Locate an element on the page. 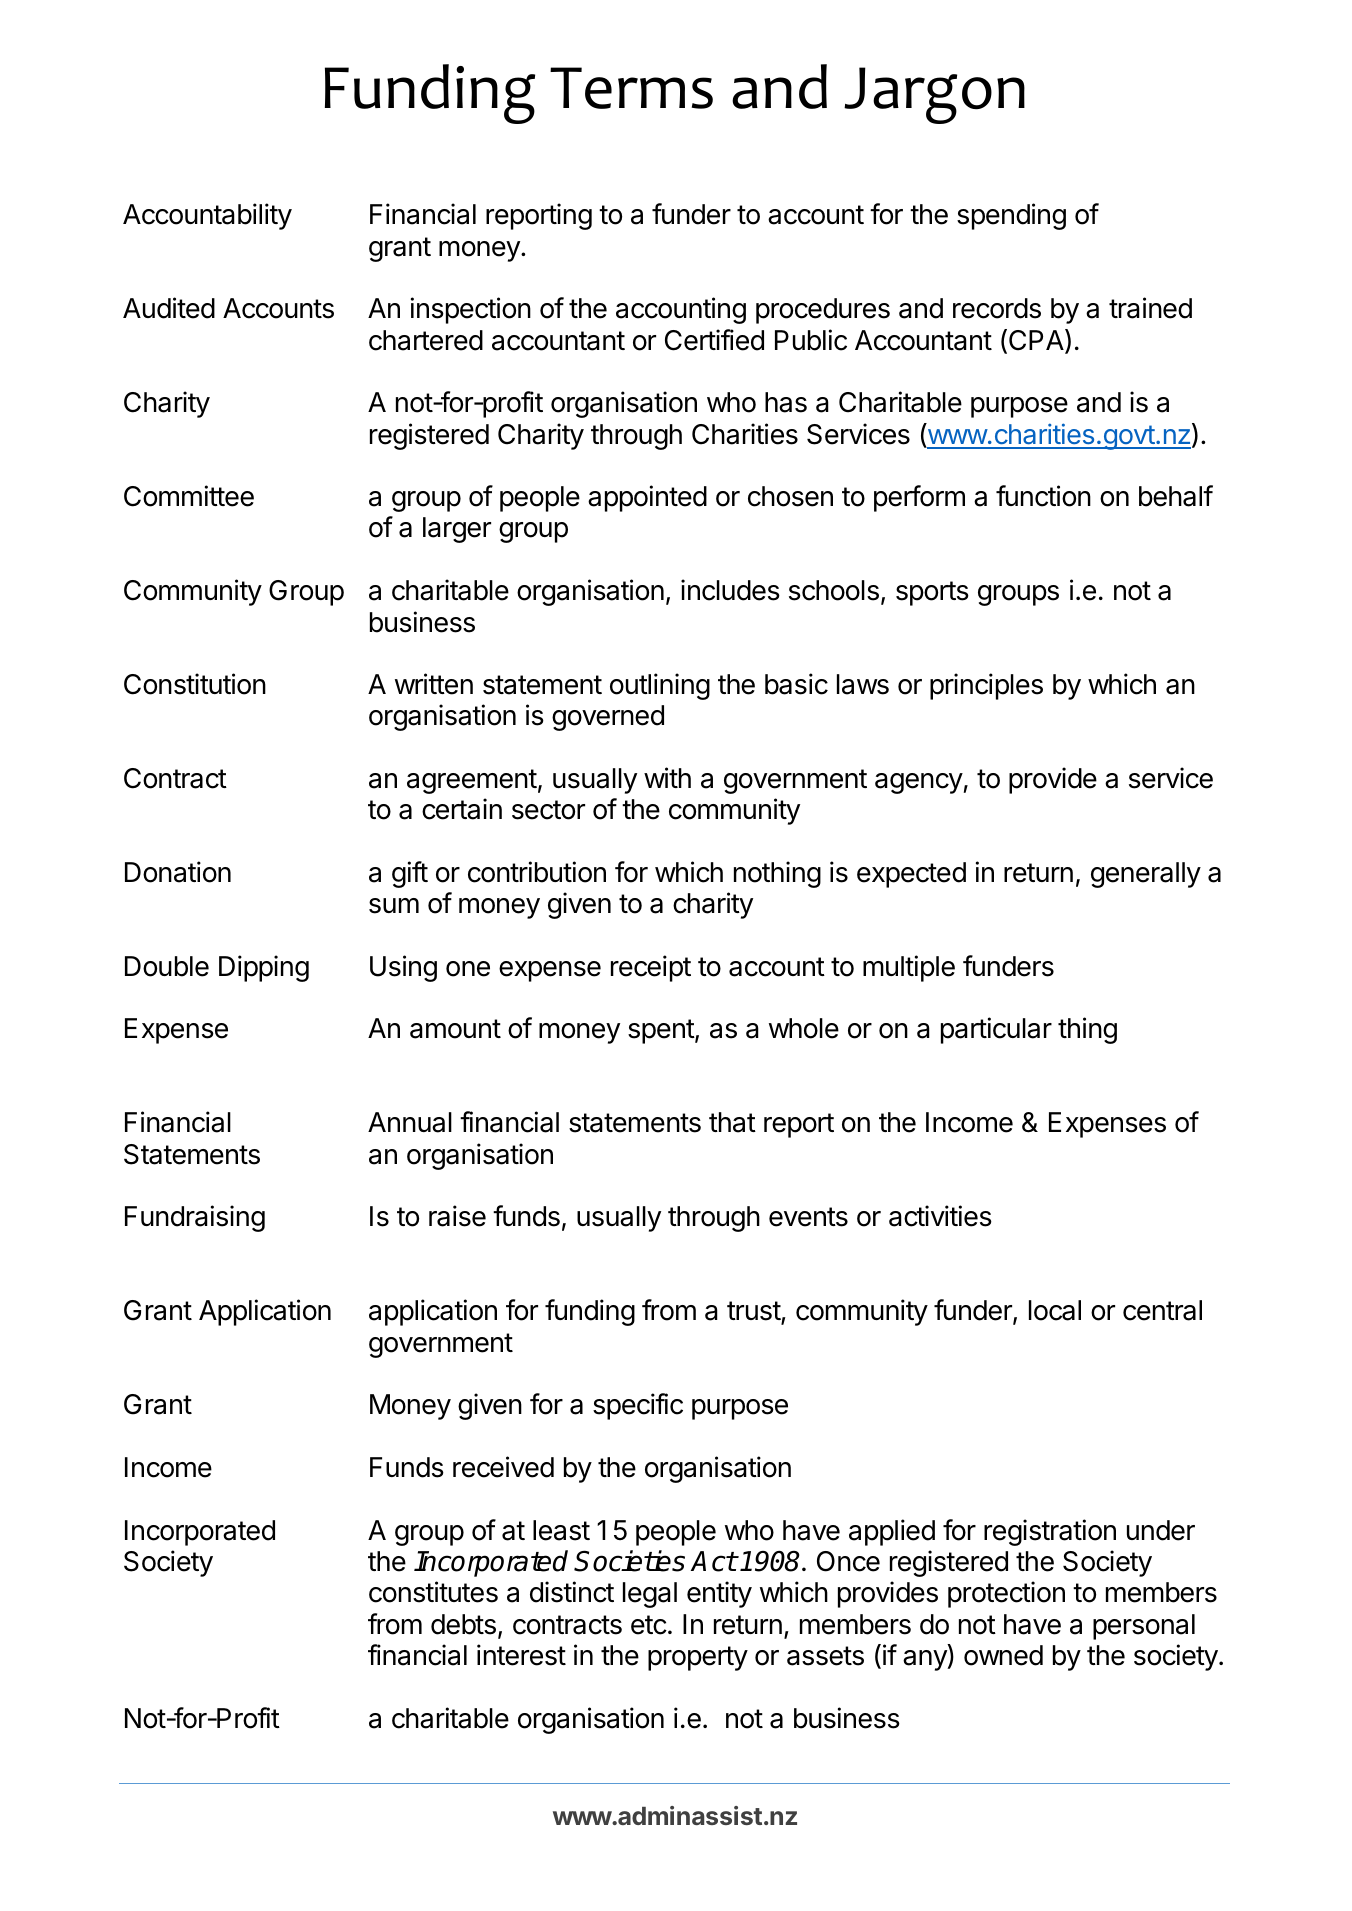 Image resolution: width=1352 pixels, height=1911 pixels. generally is located at coordinates (1146, 875).
